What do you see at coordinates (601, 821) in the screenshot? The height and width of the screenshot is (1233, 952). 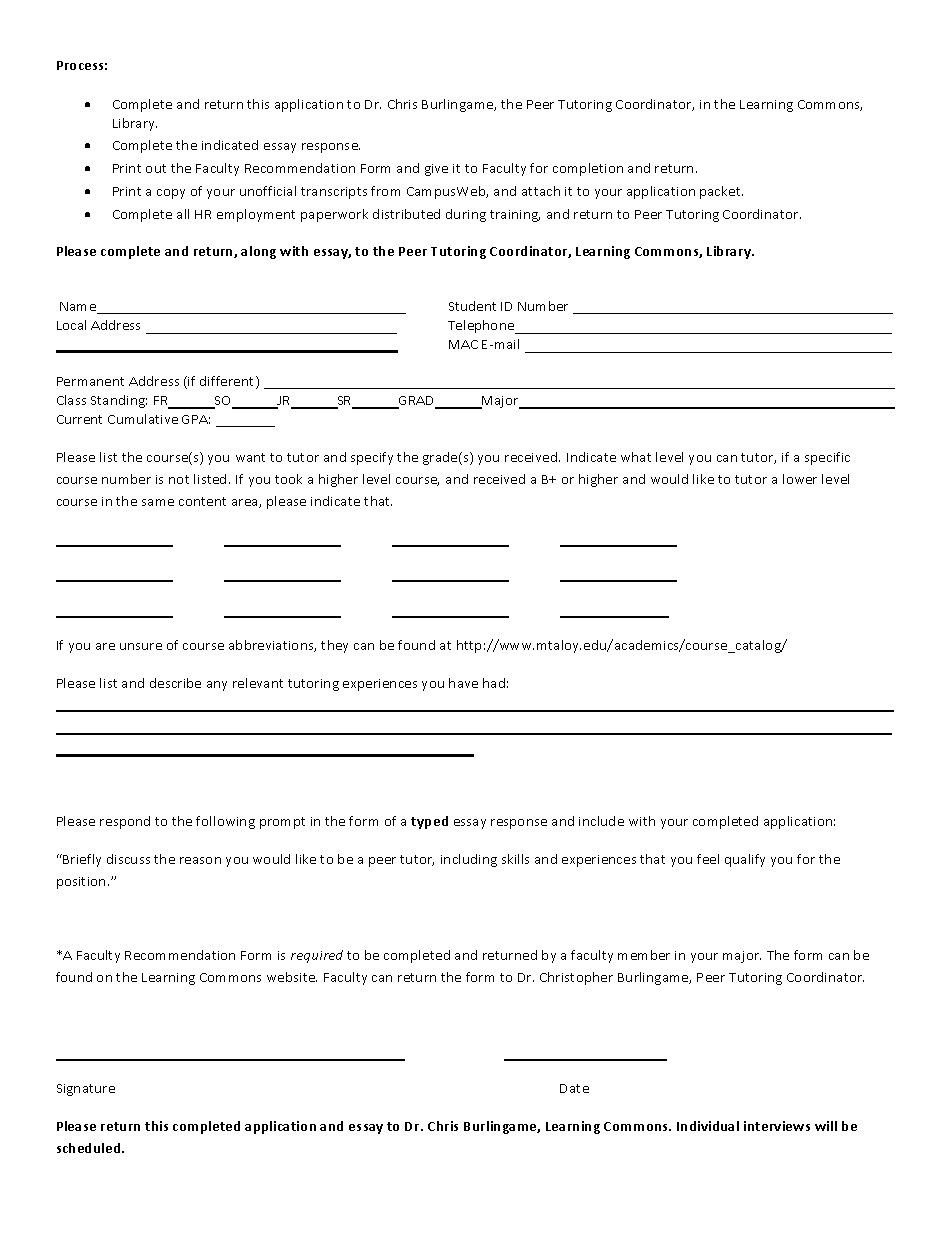 I see `include` at bounding box center [601, 821].
